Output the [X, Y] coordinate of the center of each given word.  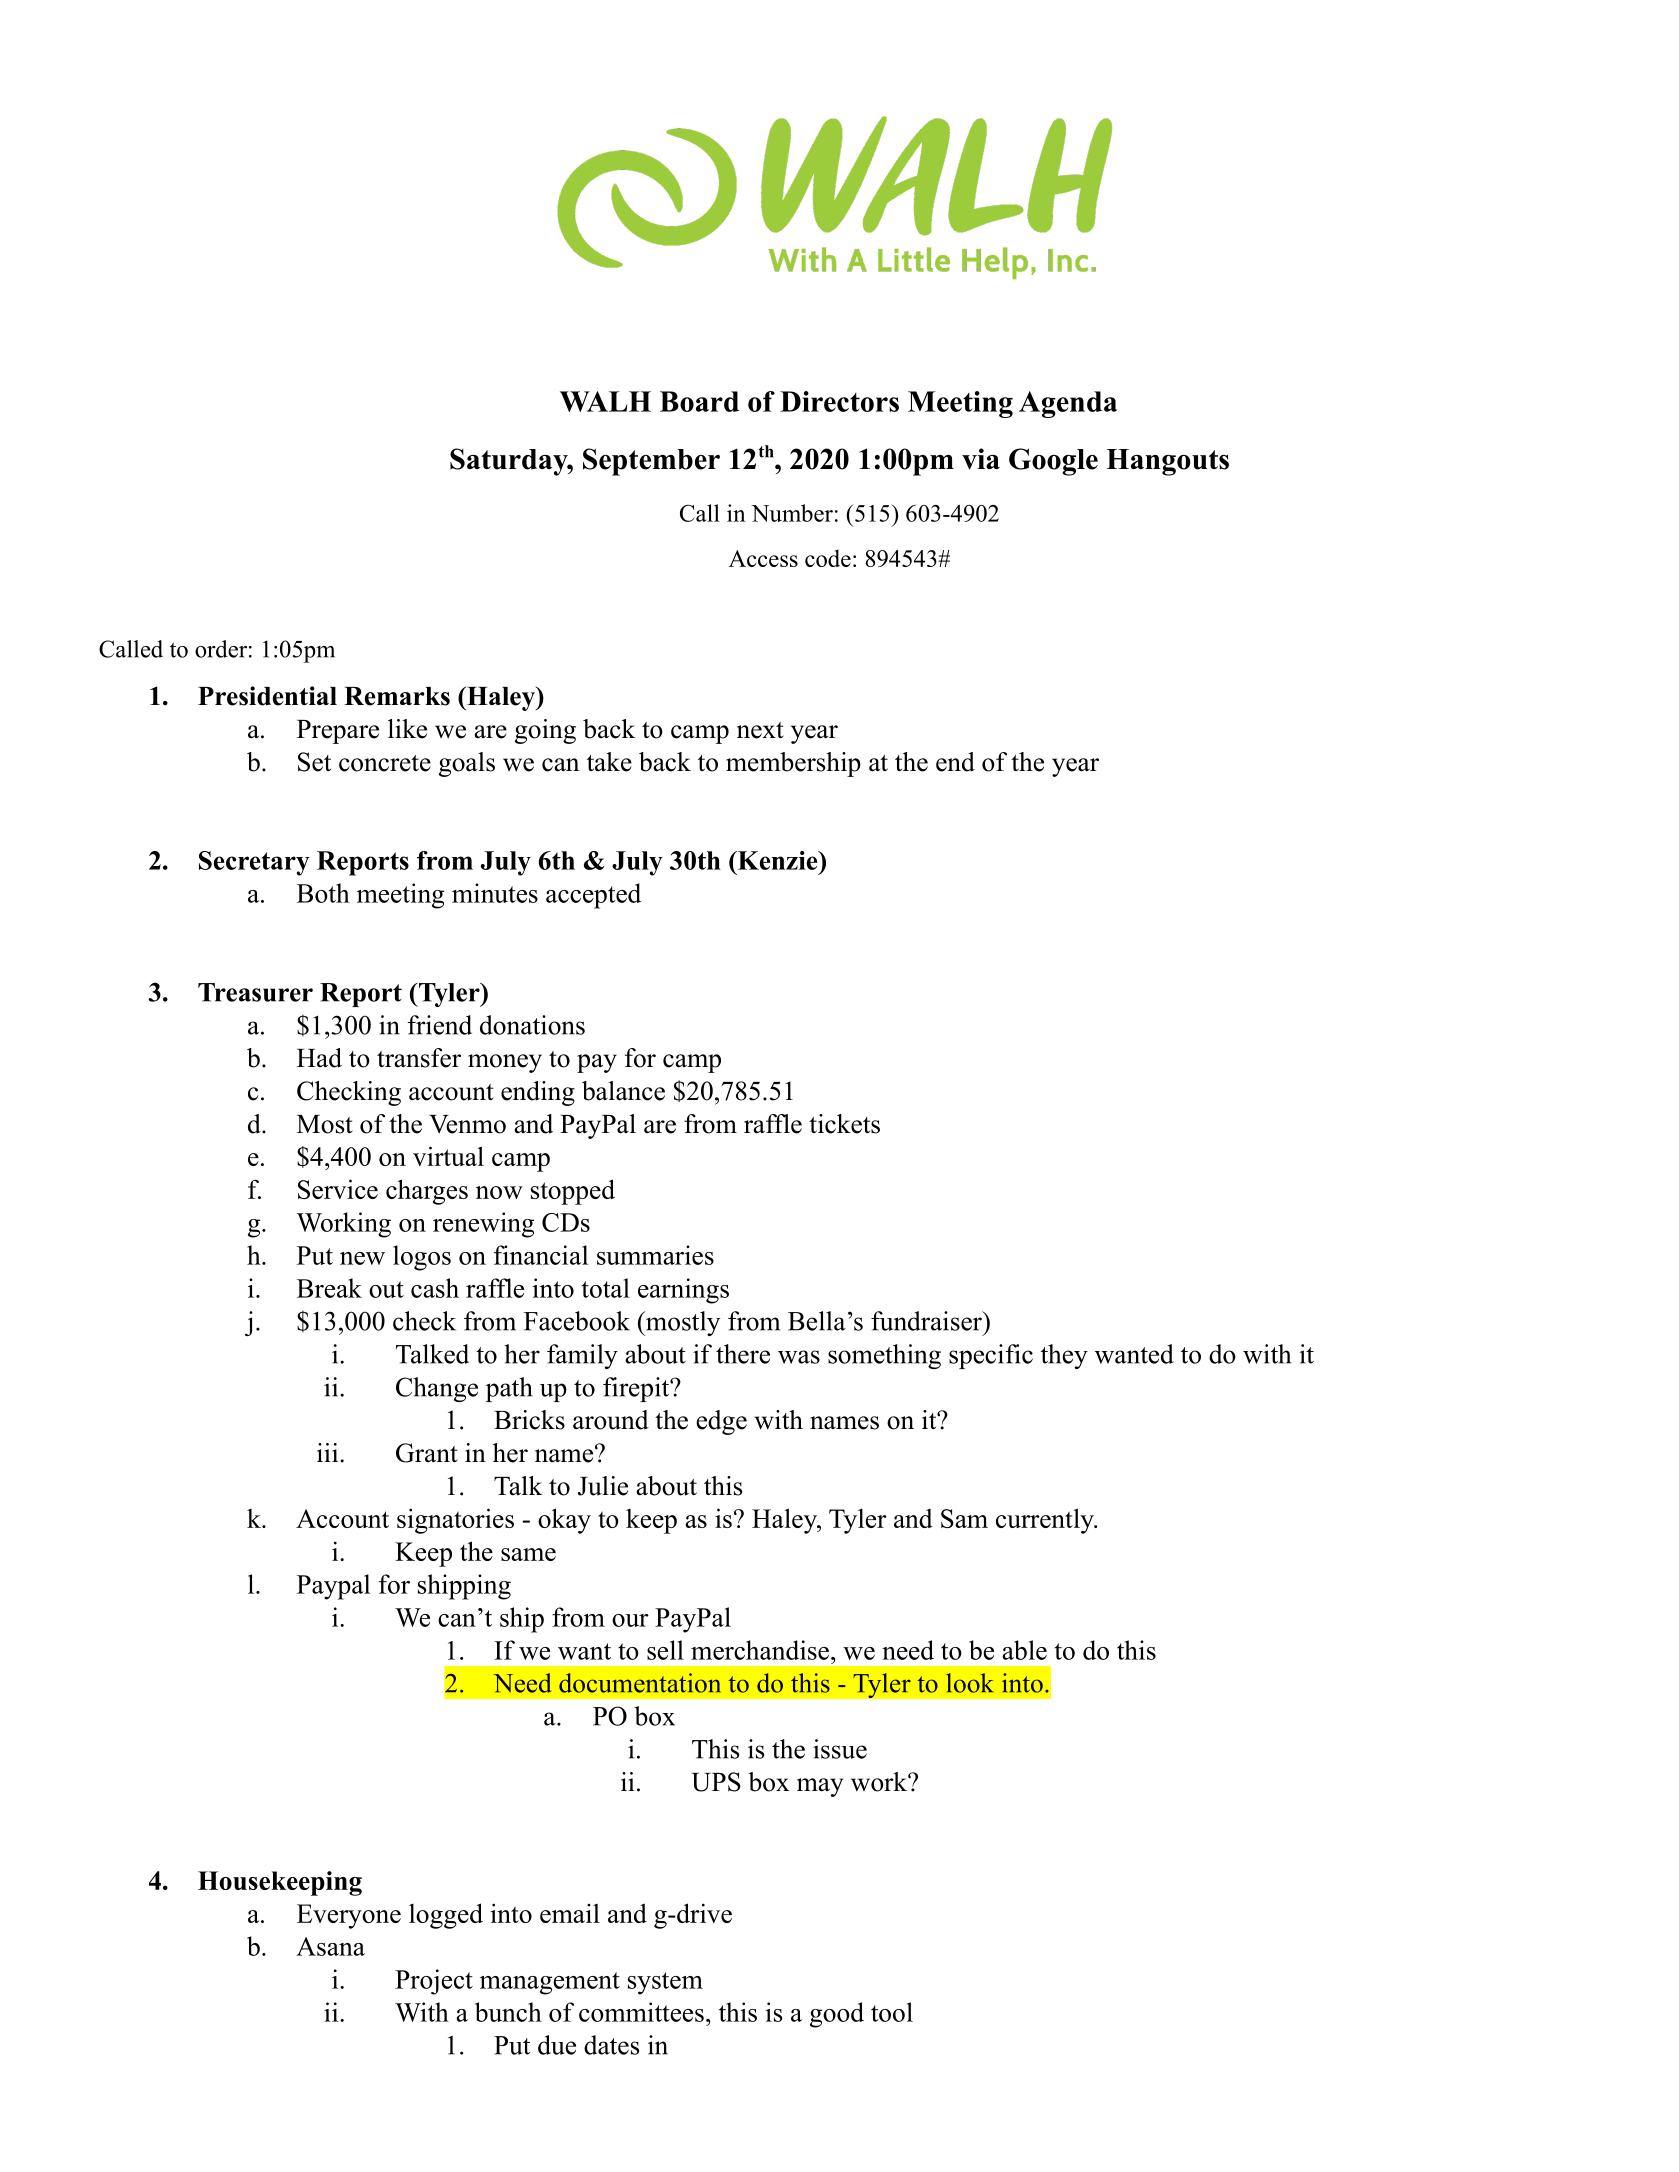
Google [1053, 462]
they [1064, 1356]
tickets [844, 1124]
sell [665, 1650]
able [1024, 1650]
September [651, 462]
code [828, 558]
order [221, 649]
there [743, 1354]
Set [314, 762]
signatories [455, 1521]
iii [329, 1452]
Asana [330, 1946]
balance [623, 1091]
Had [319, 1058]
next [760, 730]
